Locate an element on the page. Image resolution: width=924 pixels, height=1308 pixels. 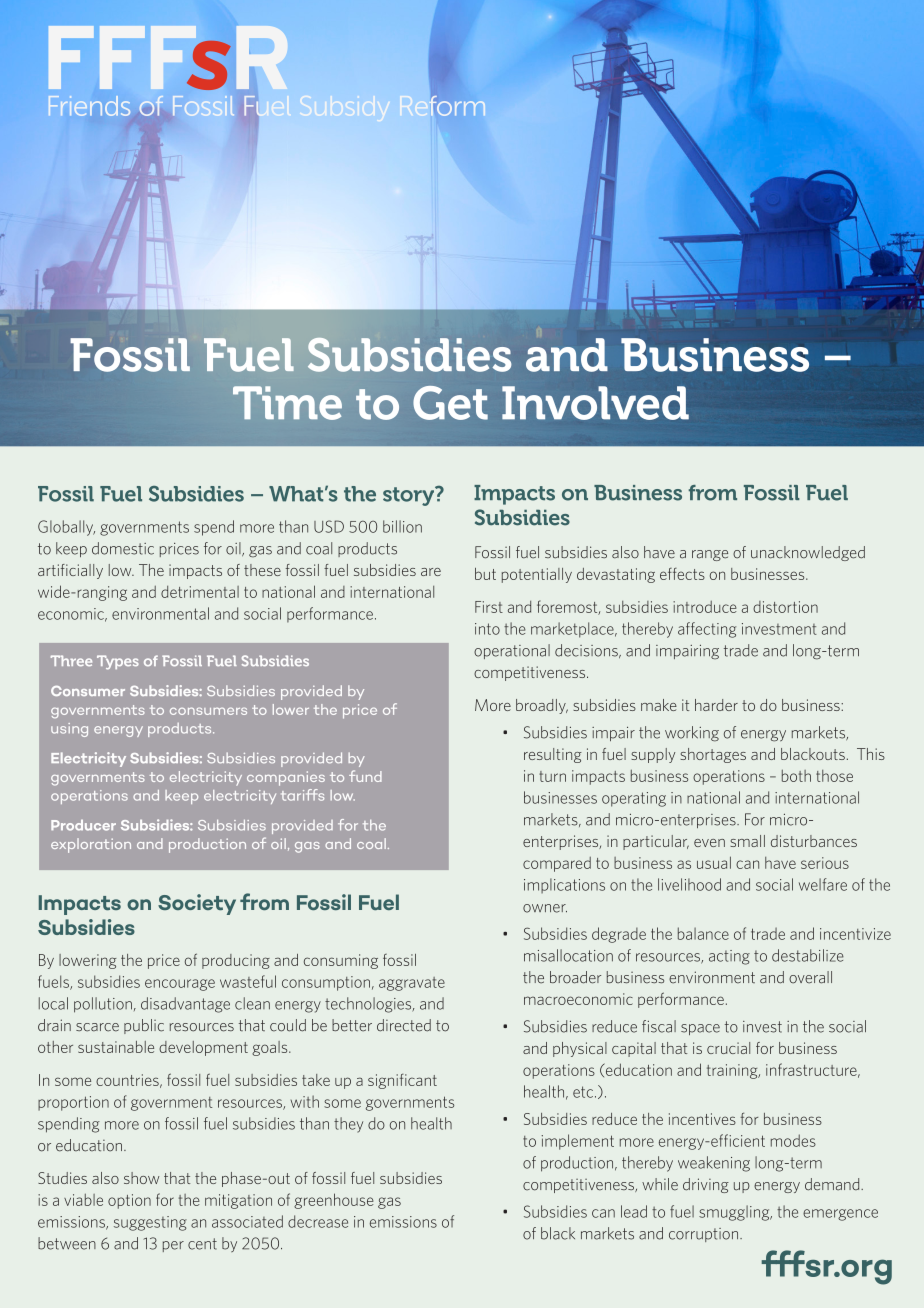
into is located at coordinates (487, 629).
